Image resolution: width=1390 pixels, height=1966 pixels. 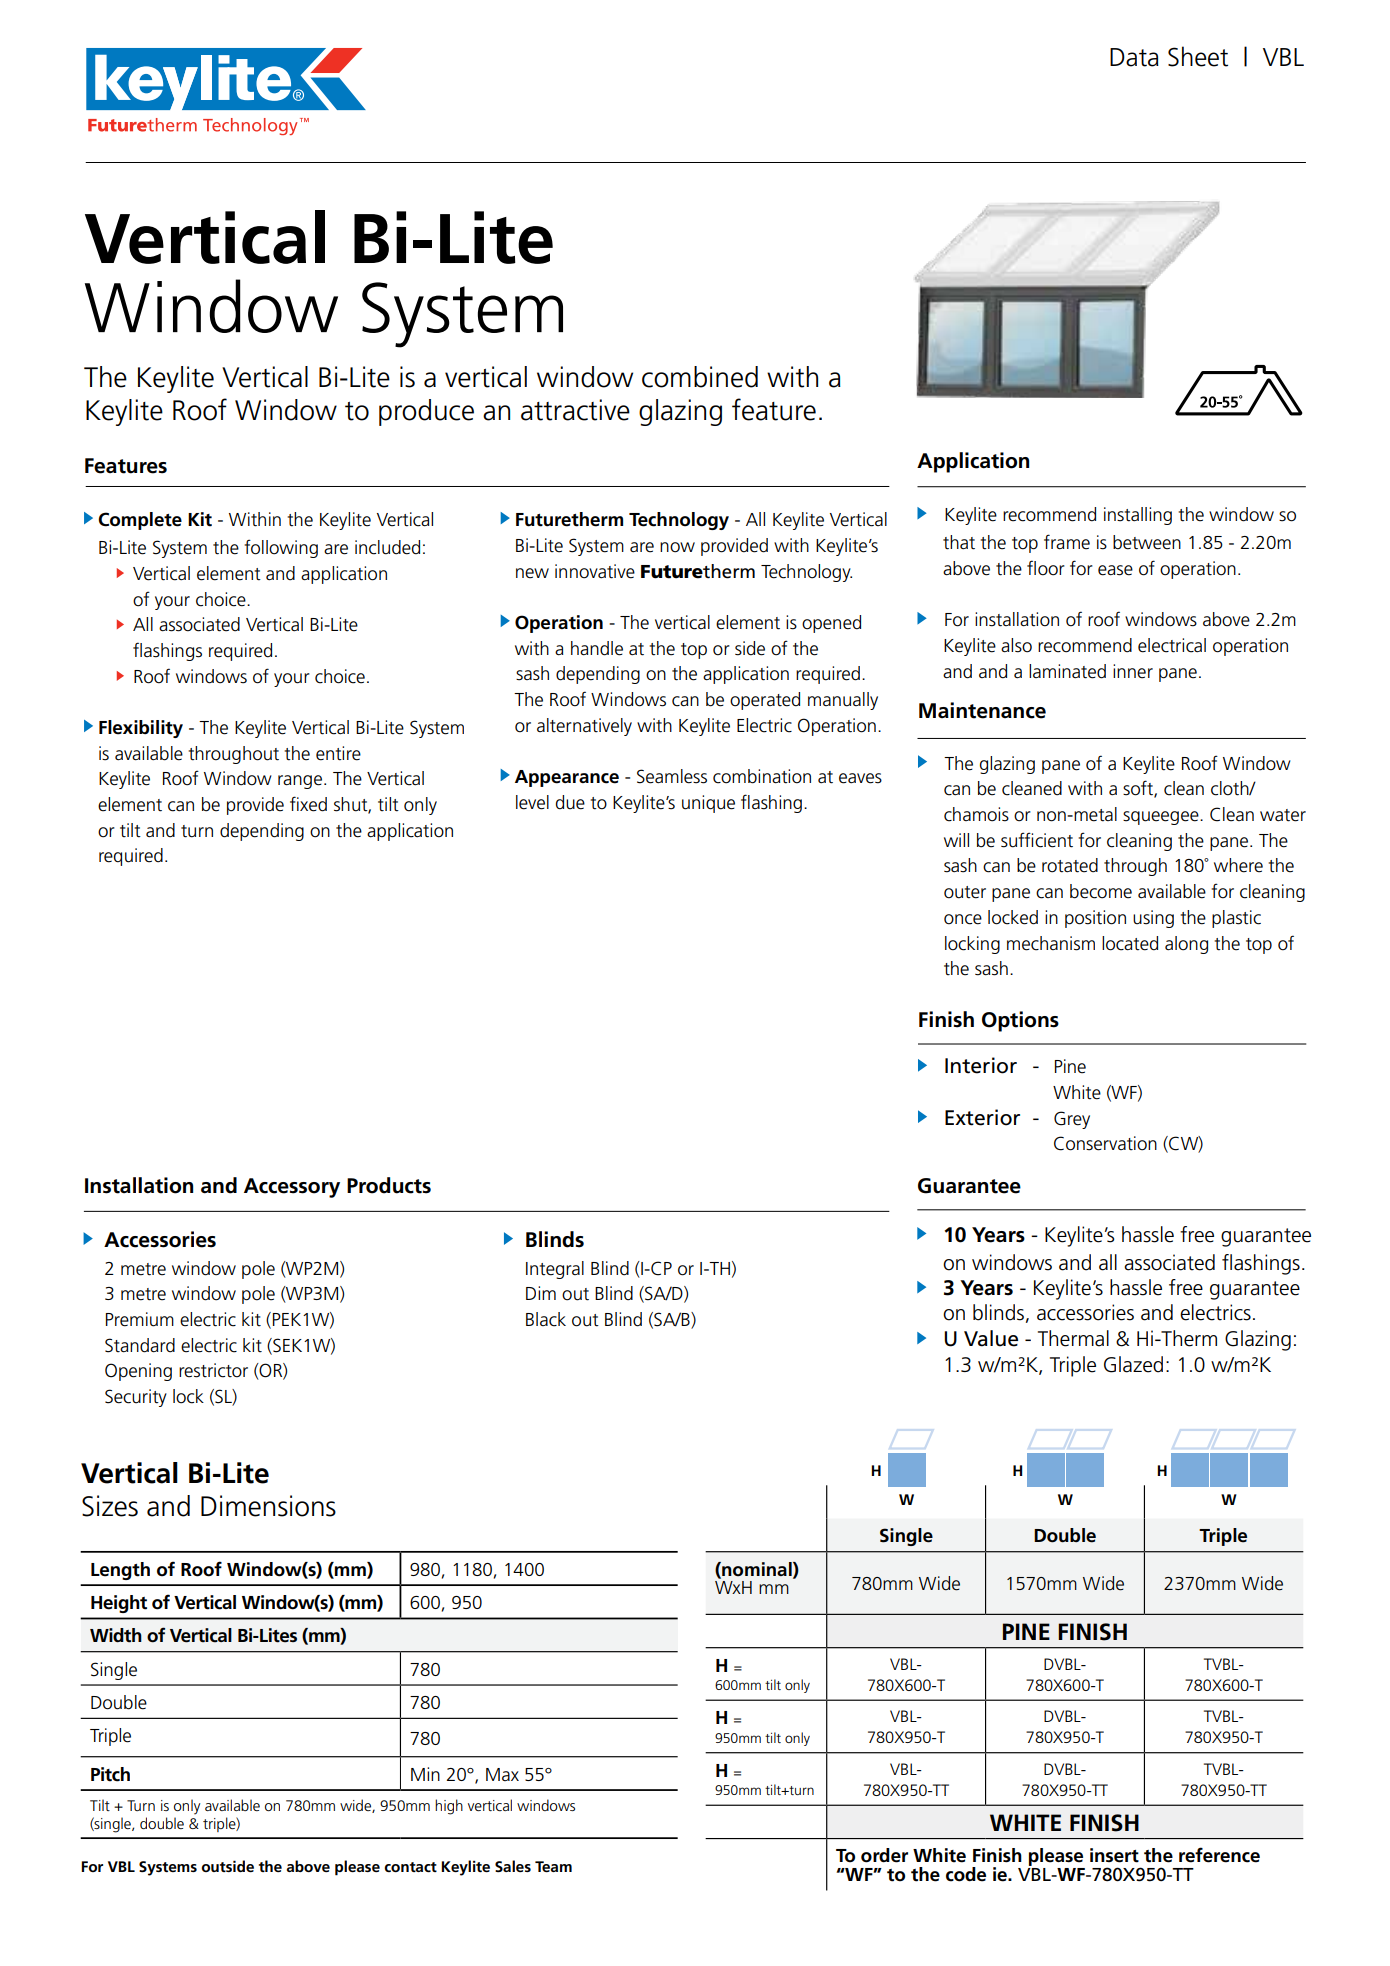 I want to click on following, so click(x=281, y=548).
